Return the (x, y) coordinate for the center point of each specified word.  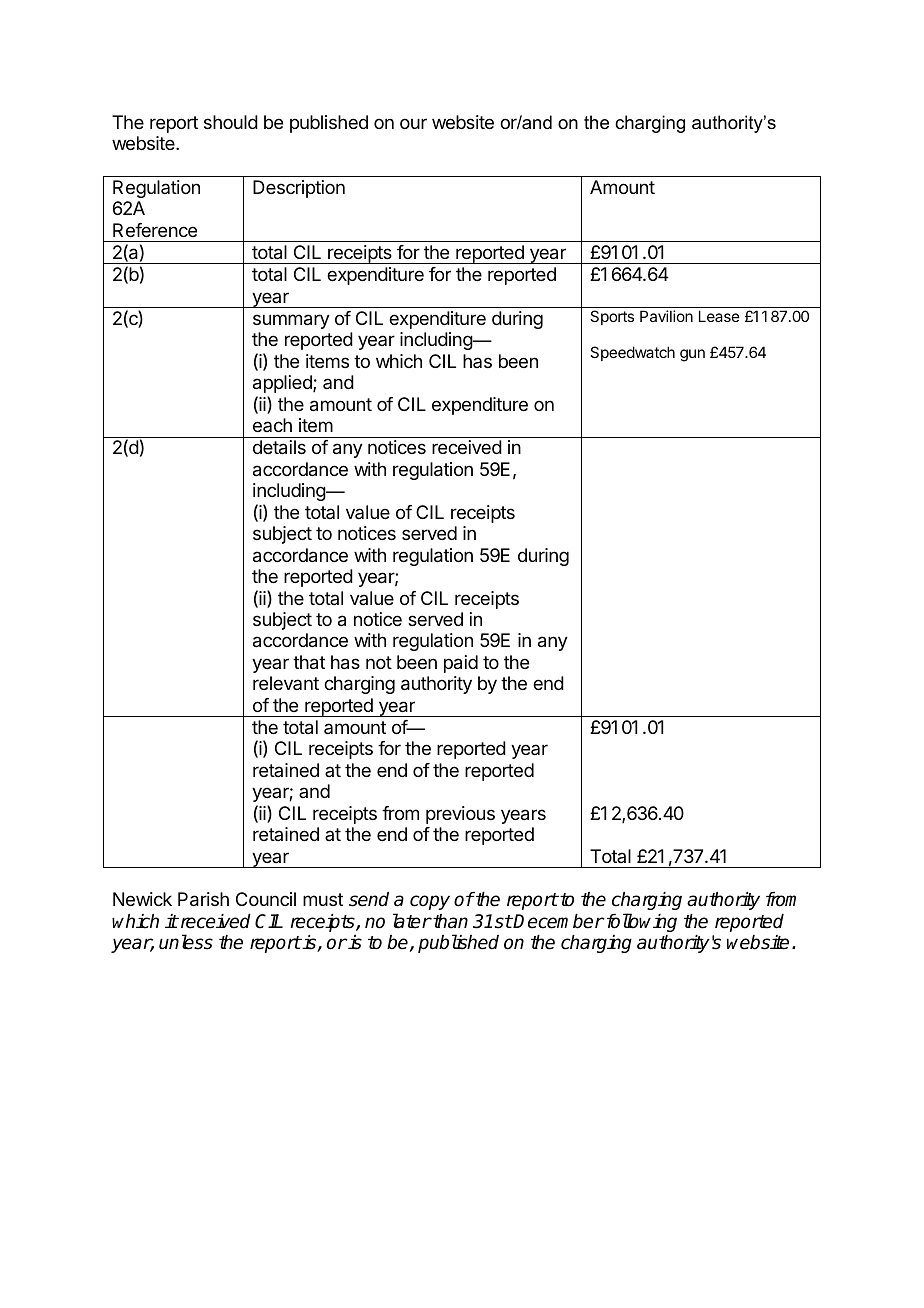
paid (461, 664)
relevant (286, 683)
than (449, 921)
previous (460, 815)
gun (692, 355)
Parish (203, 899)
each (272, 425)
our (413, 123)
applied (283, 384)
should (231, 122)
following (640, 922)
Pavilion (666, 316)
